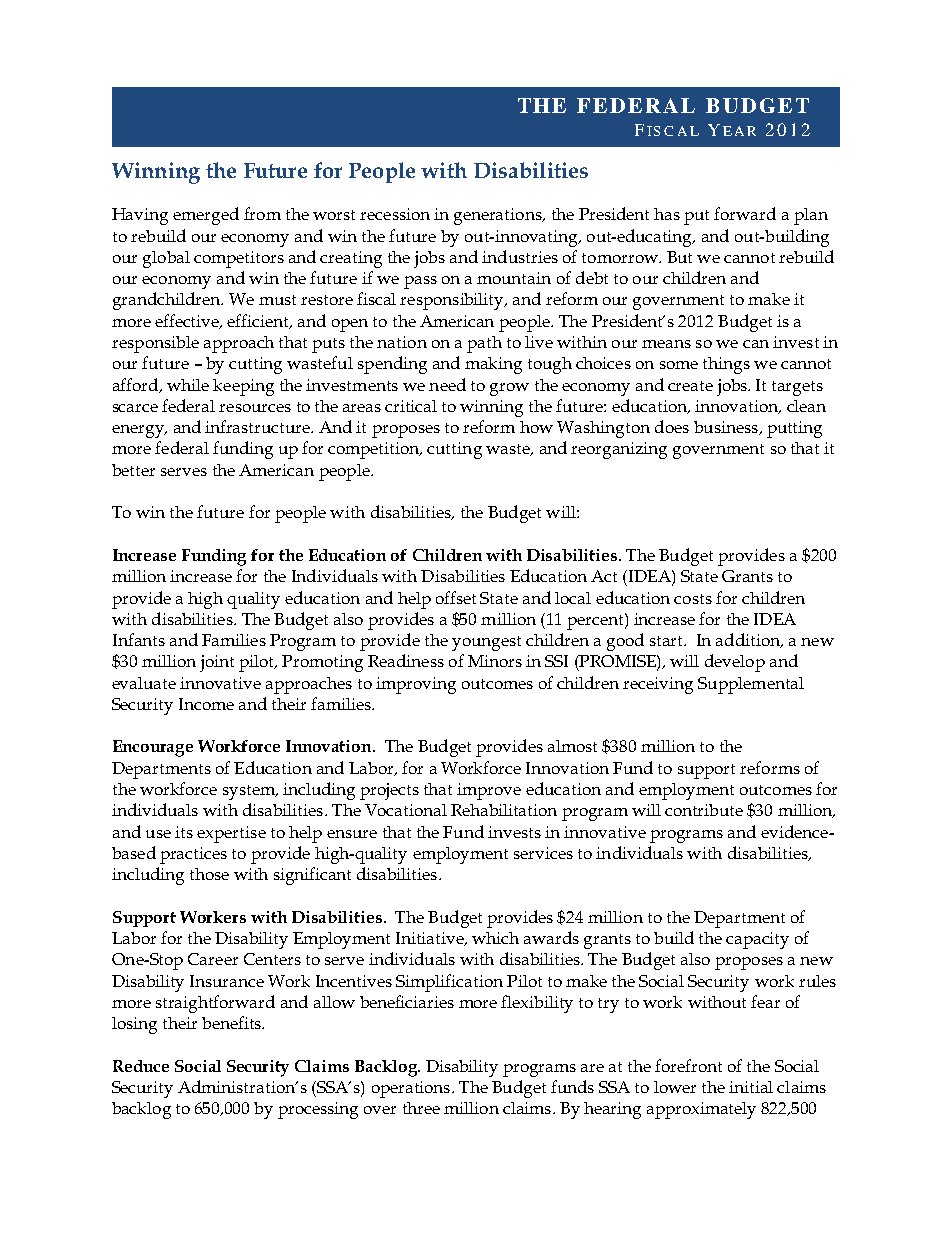 Image resolution: width=952 pixels, height=1233 pixels. What do you see at coordinates (412, 1089) in the screenshot?
I see `operations` at bounding box center [412, 1089].
